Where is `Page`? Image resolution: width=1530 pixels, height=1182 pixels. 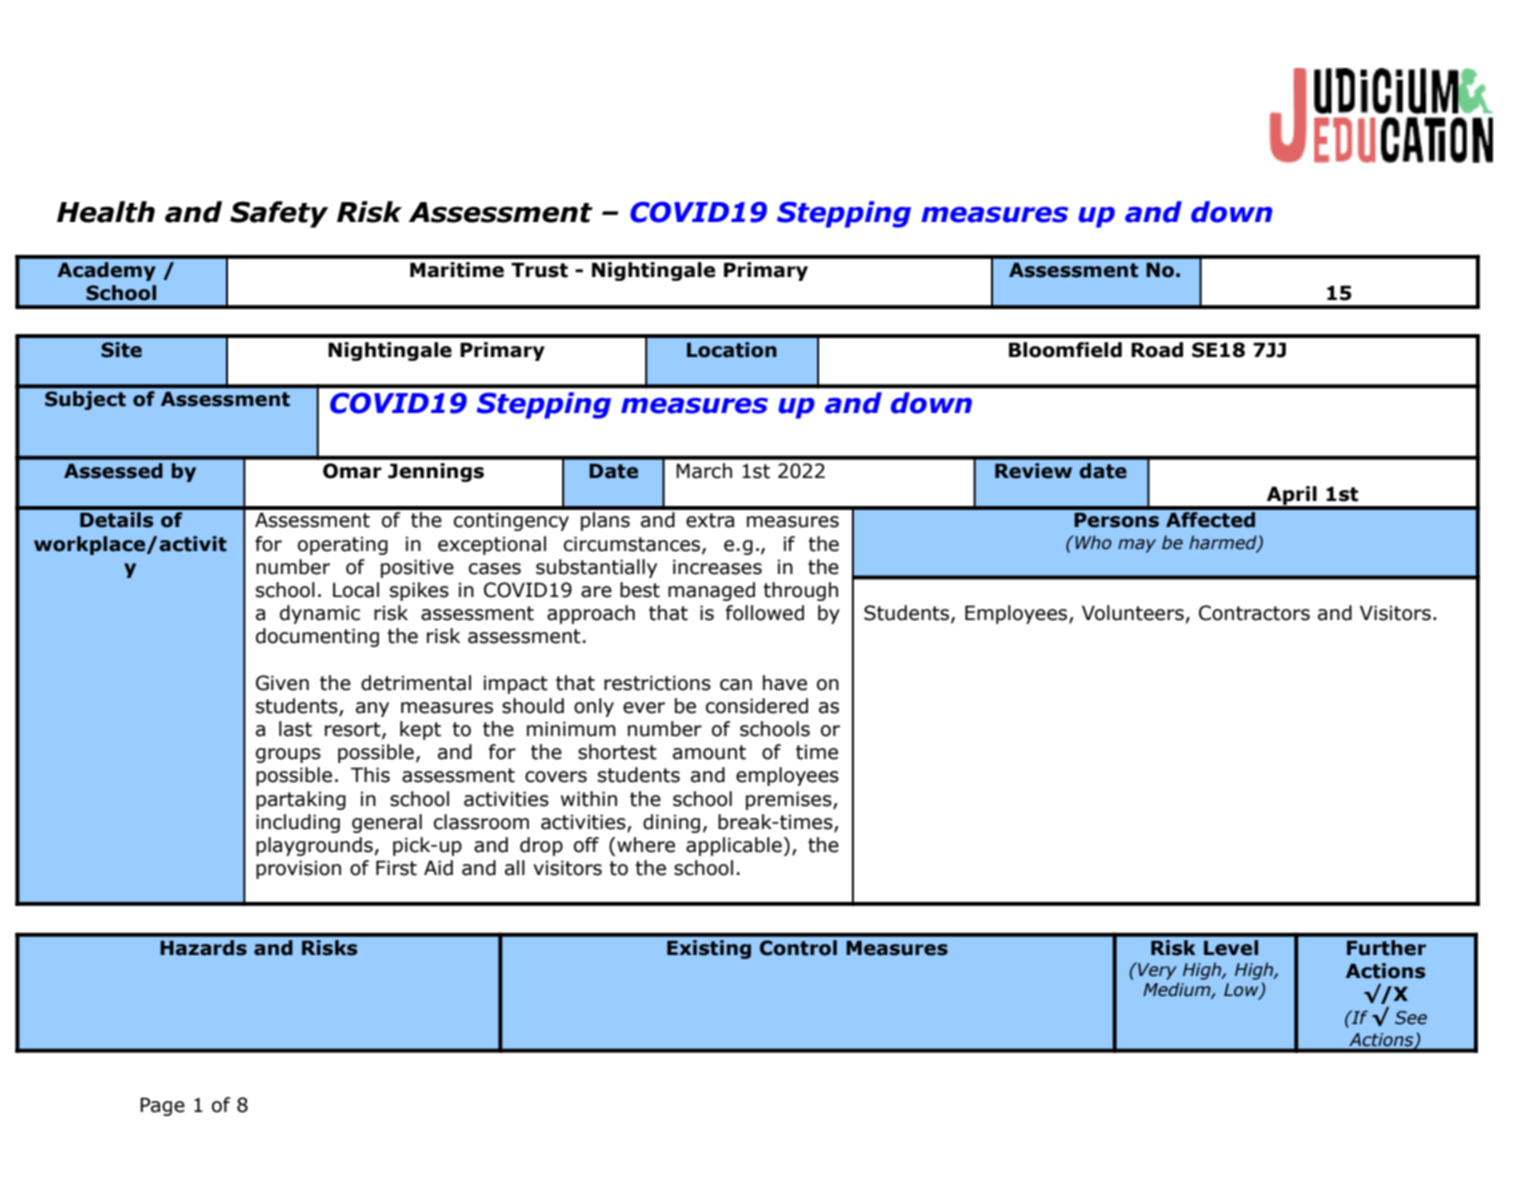 Page is located at coordinates (162, 1106).
